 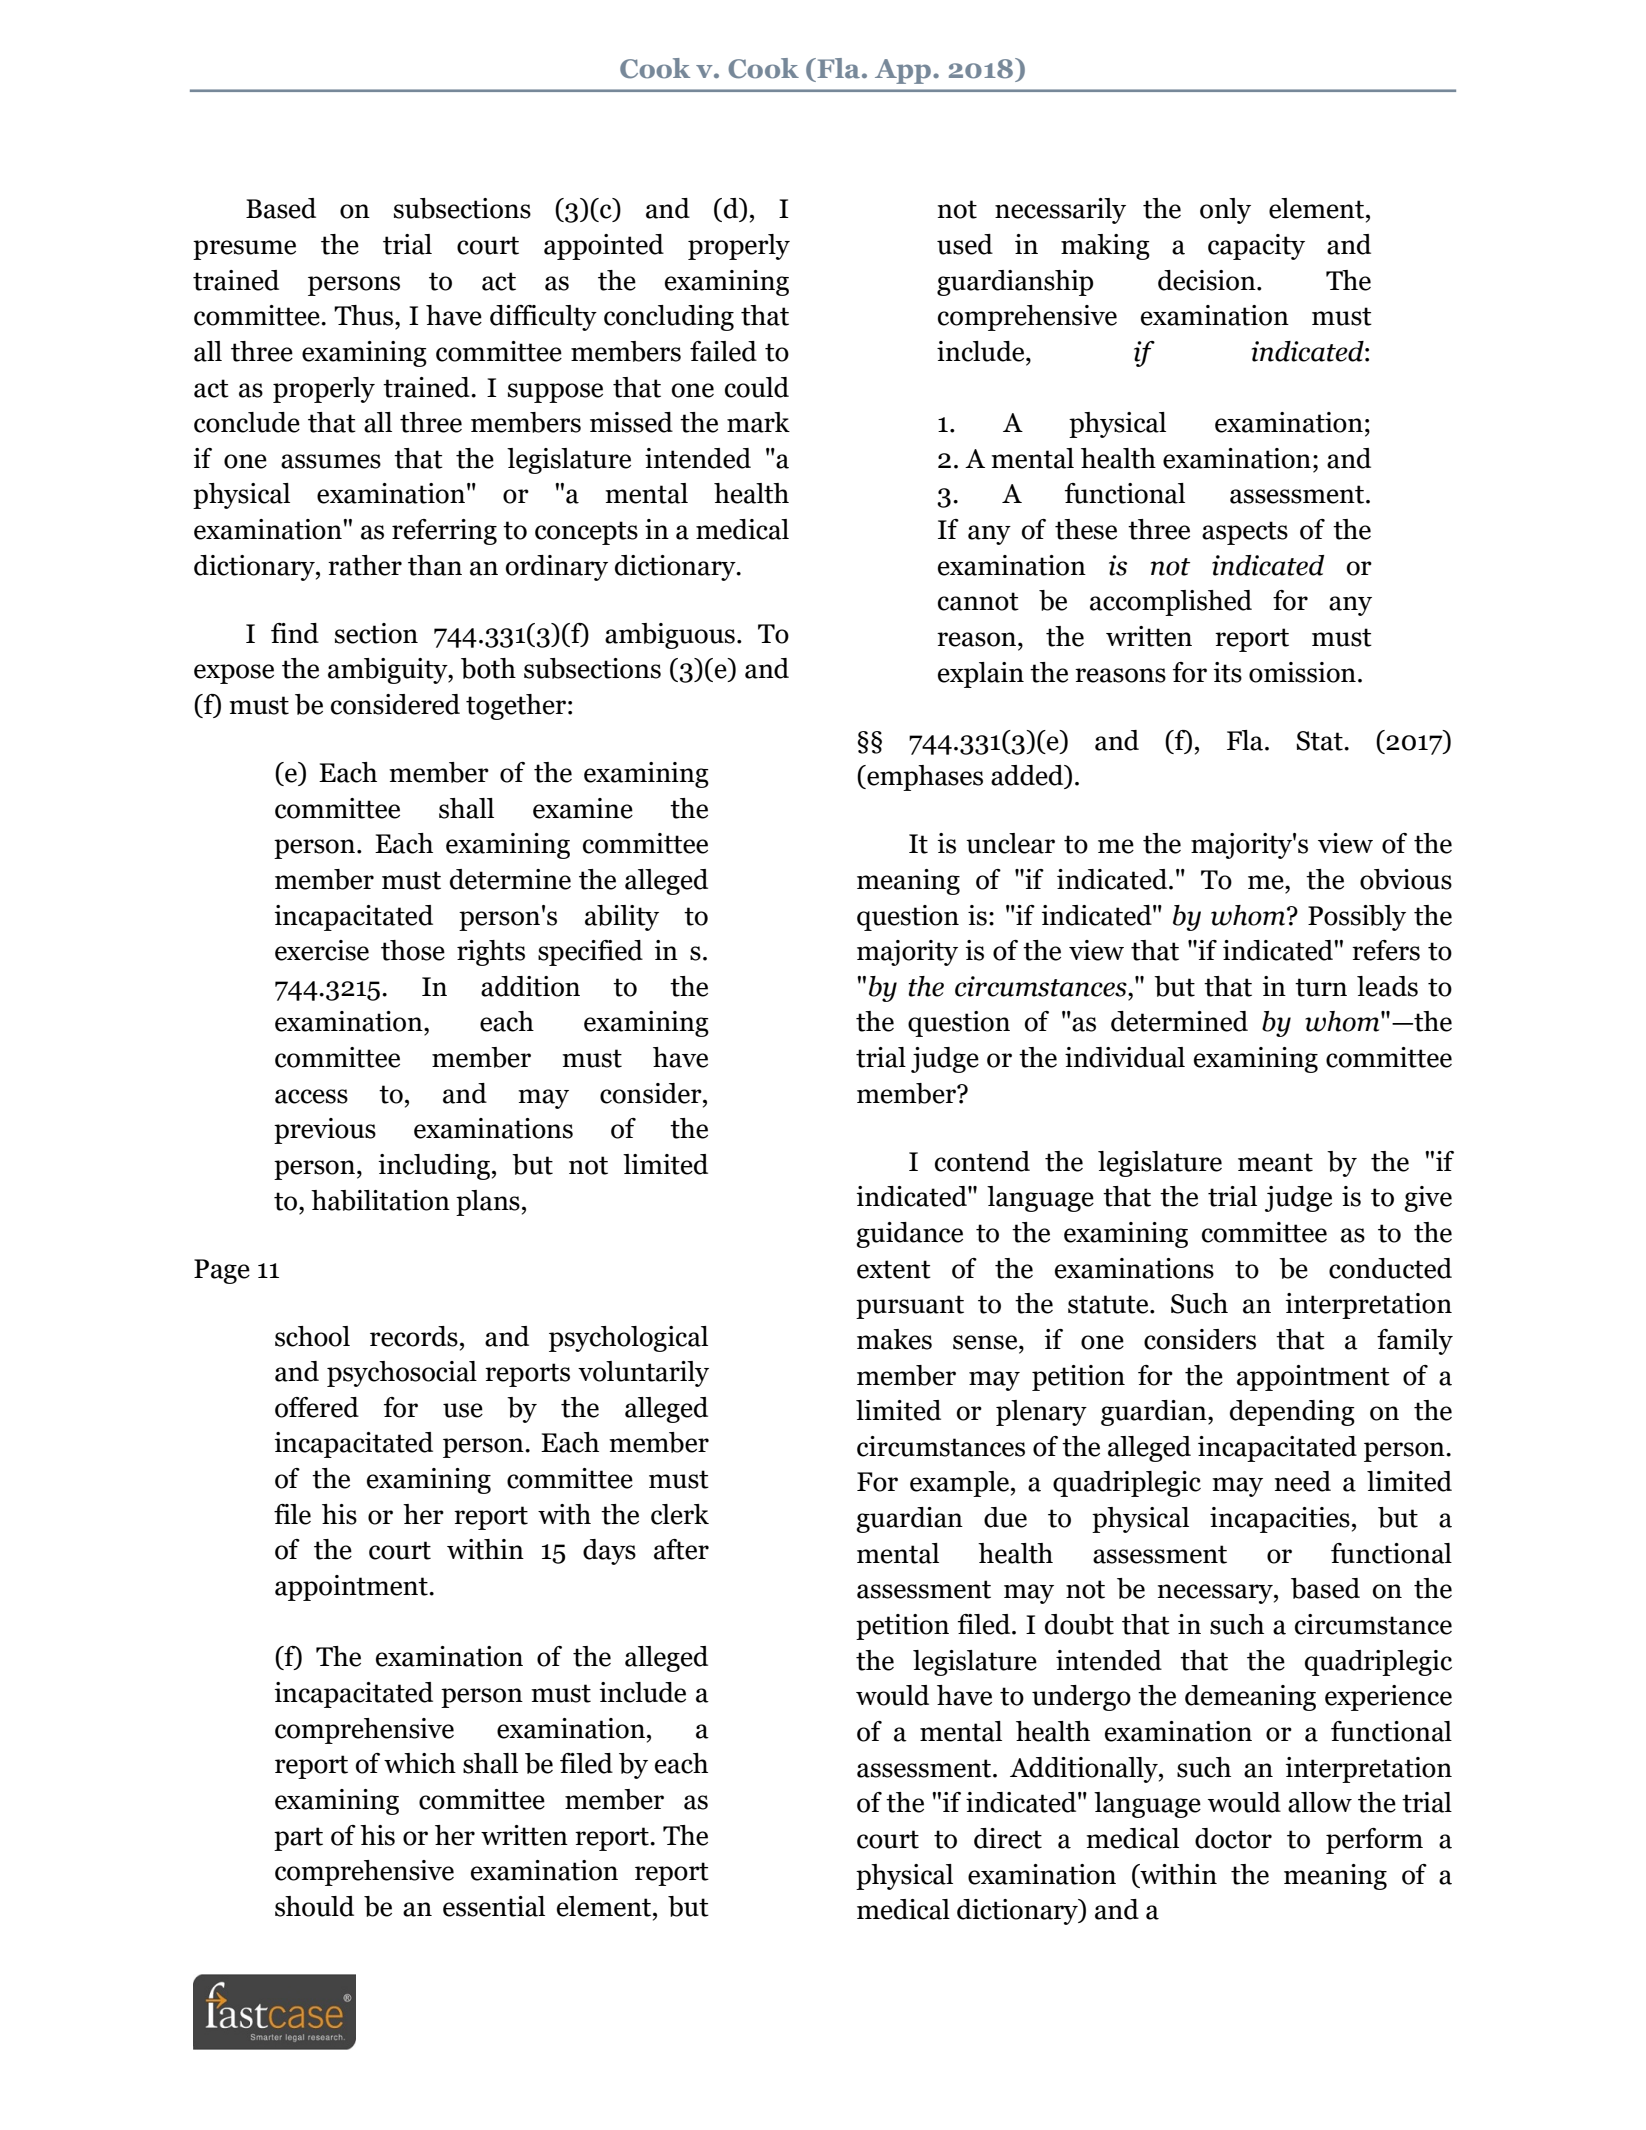 I want to click on records, so click(x=414, y=1336).
